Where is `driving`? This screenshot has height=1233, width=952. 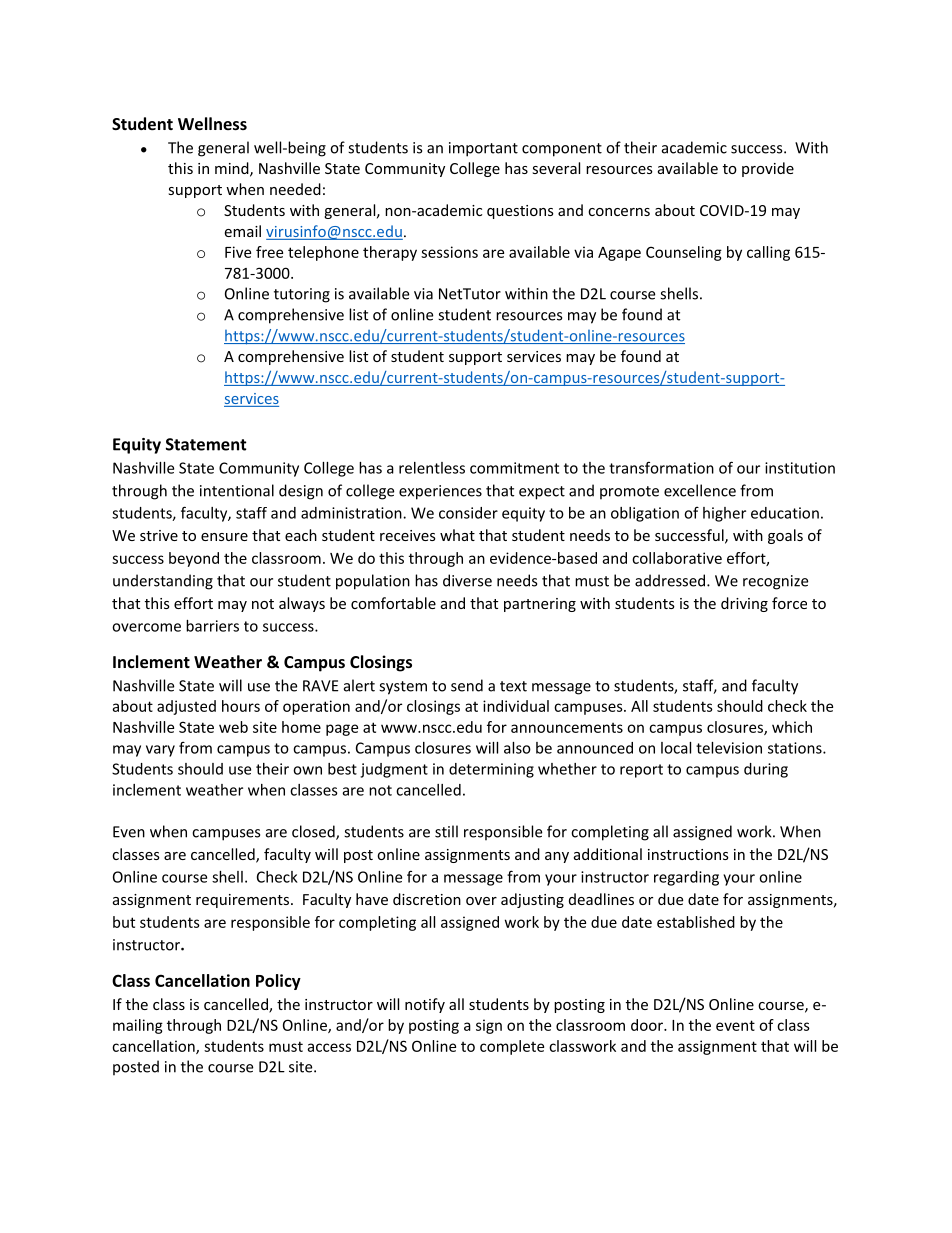 driving is located at coordinates (744, 604).
